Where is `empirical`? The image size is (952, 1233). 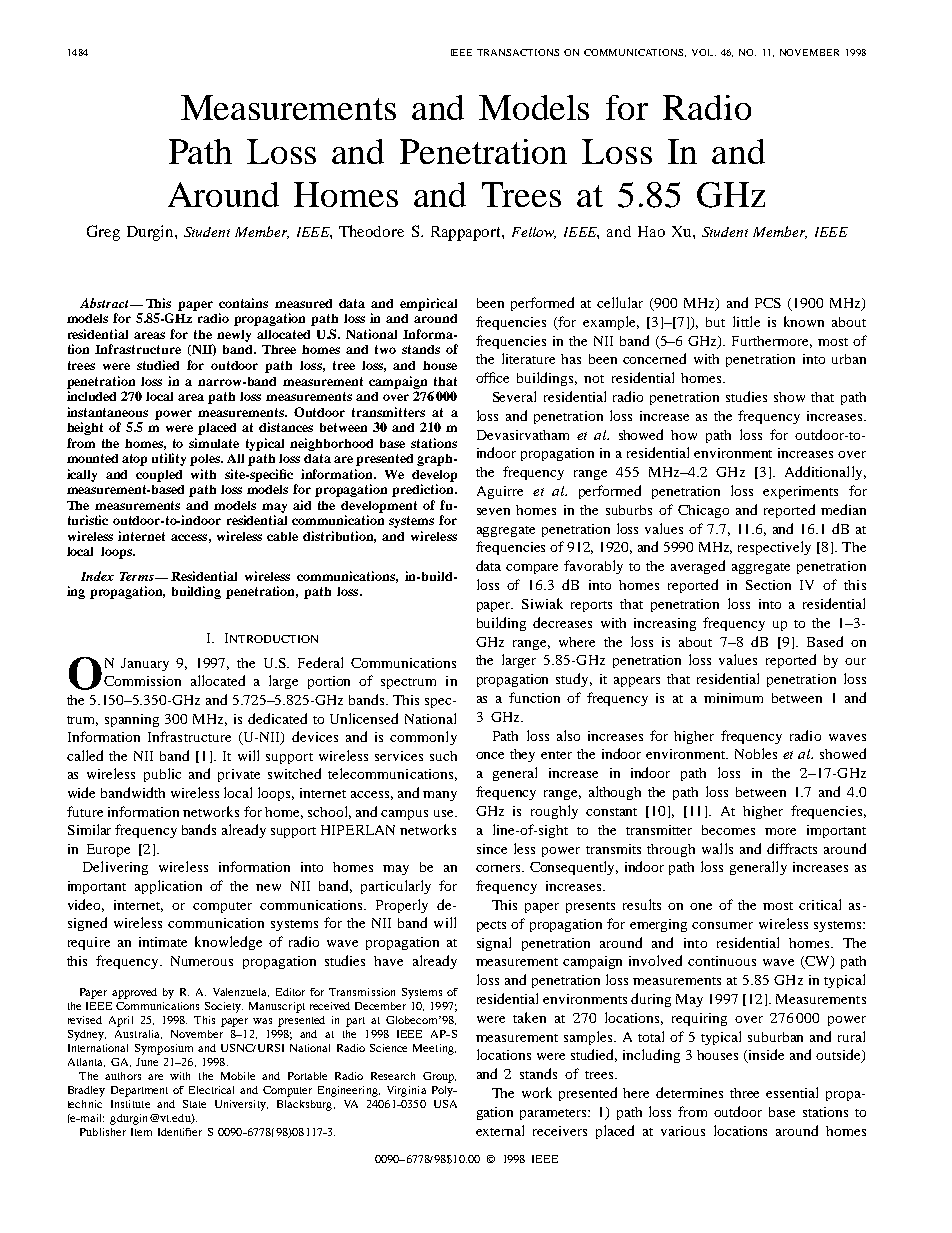 empirical is located at coordinates (428, 304).
